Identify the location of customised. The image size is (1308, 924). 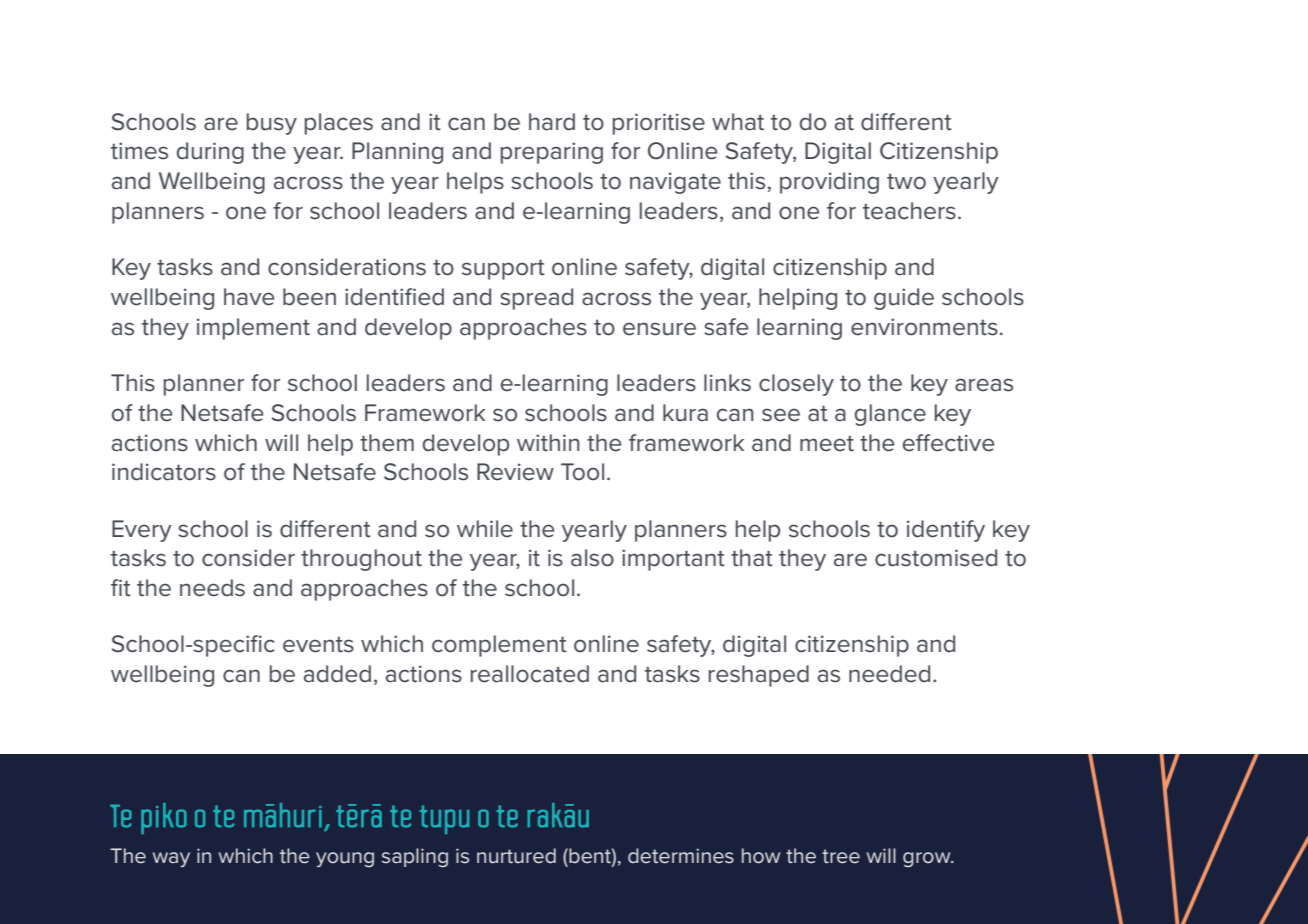
(936, 558).
